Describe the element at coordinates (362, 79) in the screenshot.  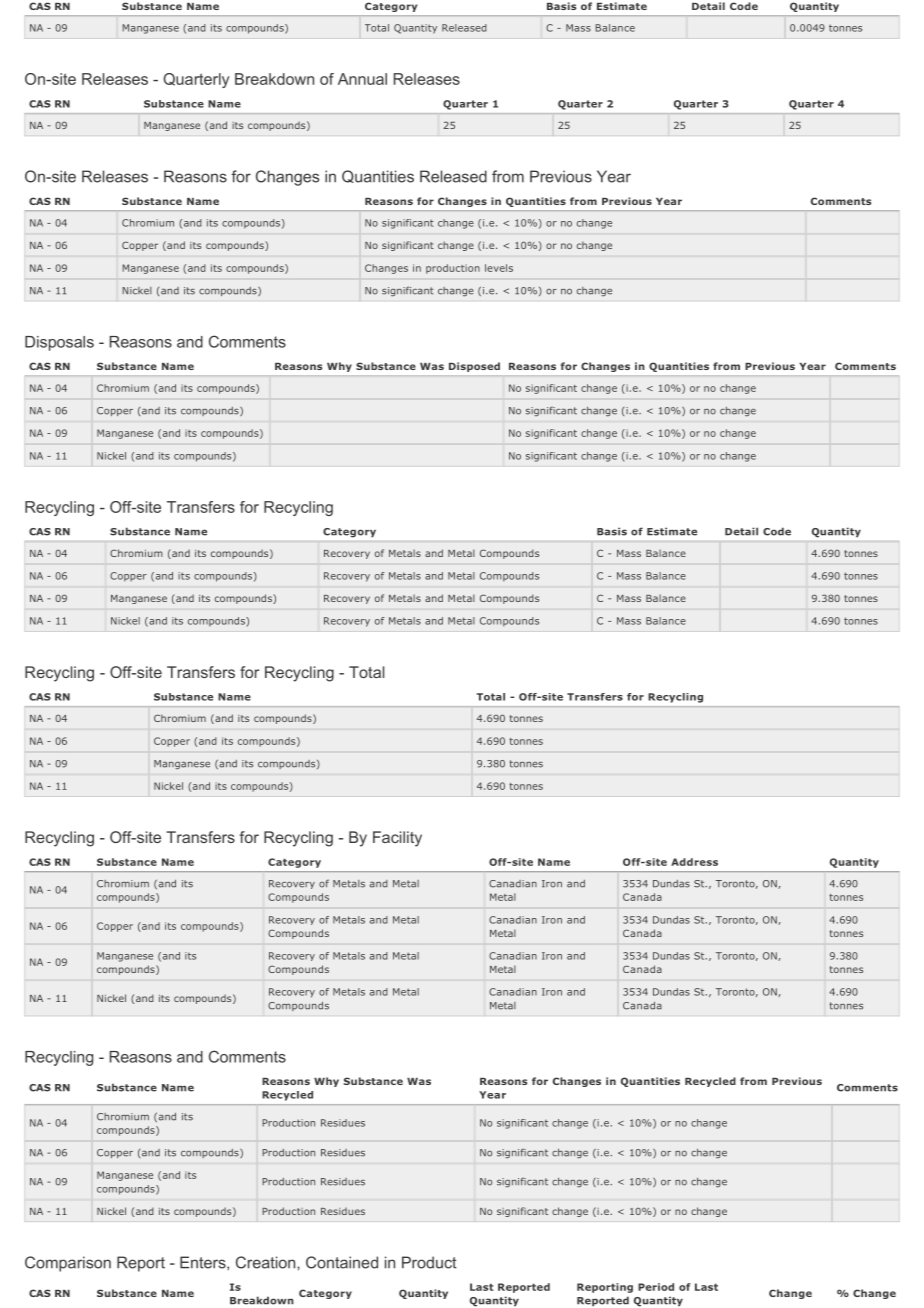
I see `Annual` at that location.
